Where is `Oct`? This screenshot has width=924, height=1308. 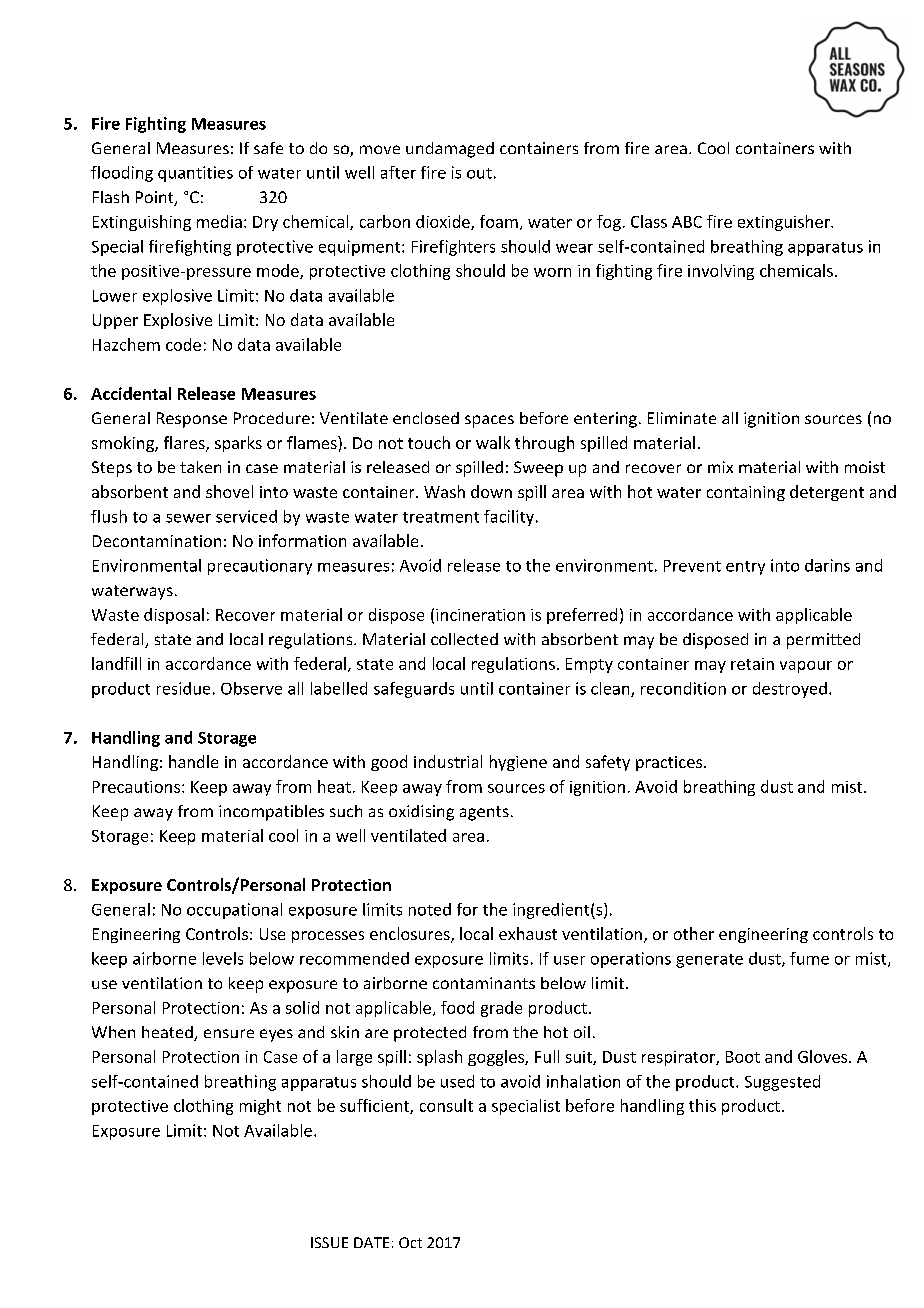
Oct is located at coordinates (410, 1242).
